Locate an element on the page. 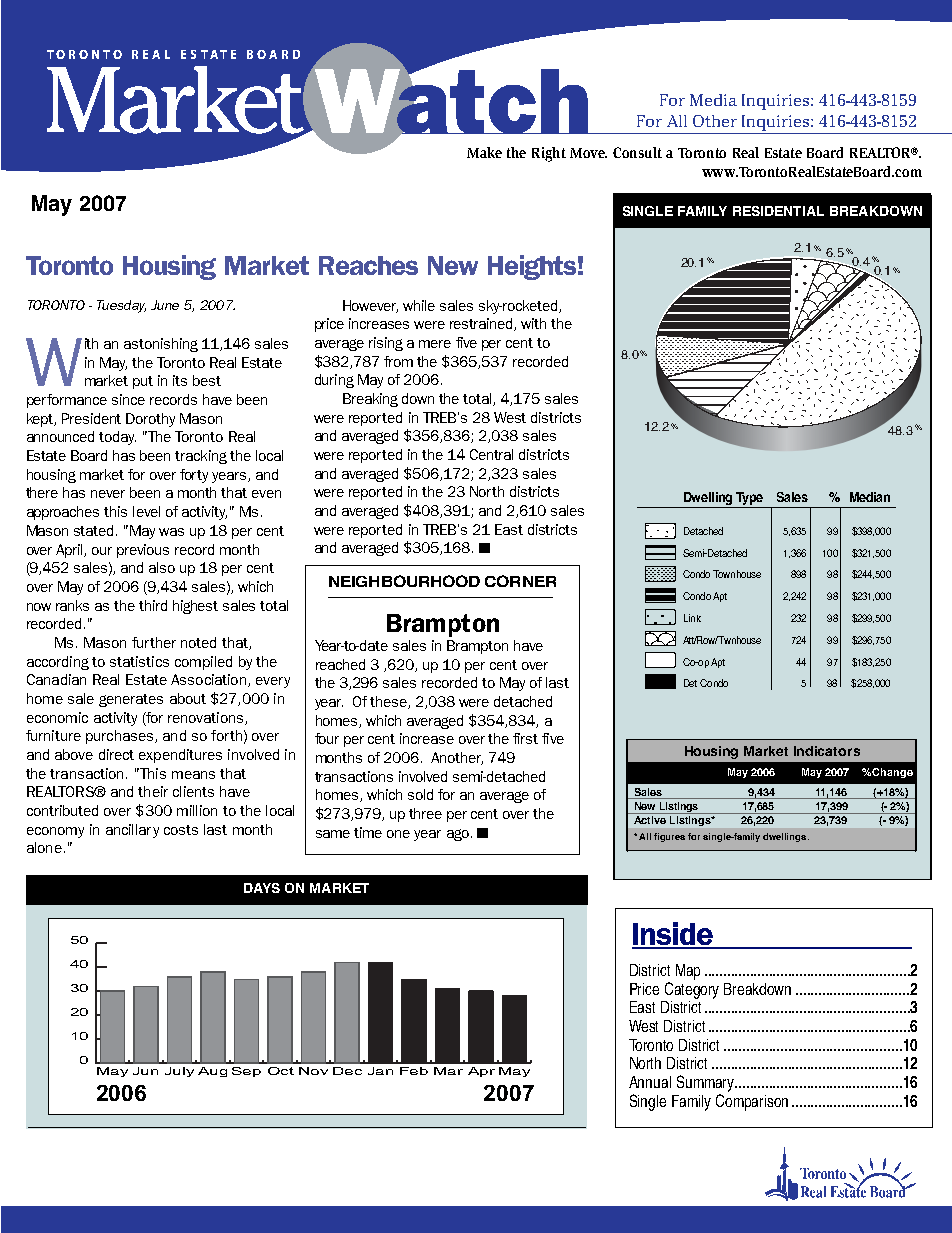  Reaches is located at coordinates (368, 265).
